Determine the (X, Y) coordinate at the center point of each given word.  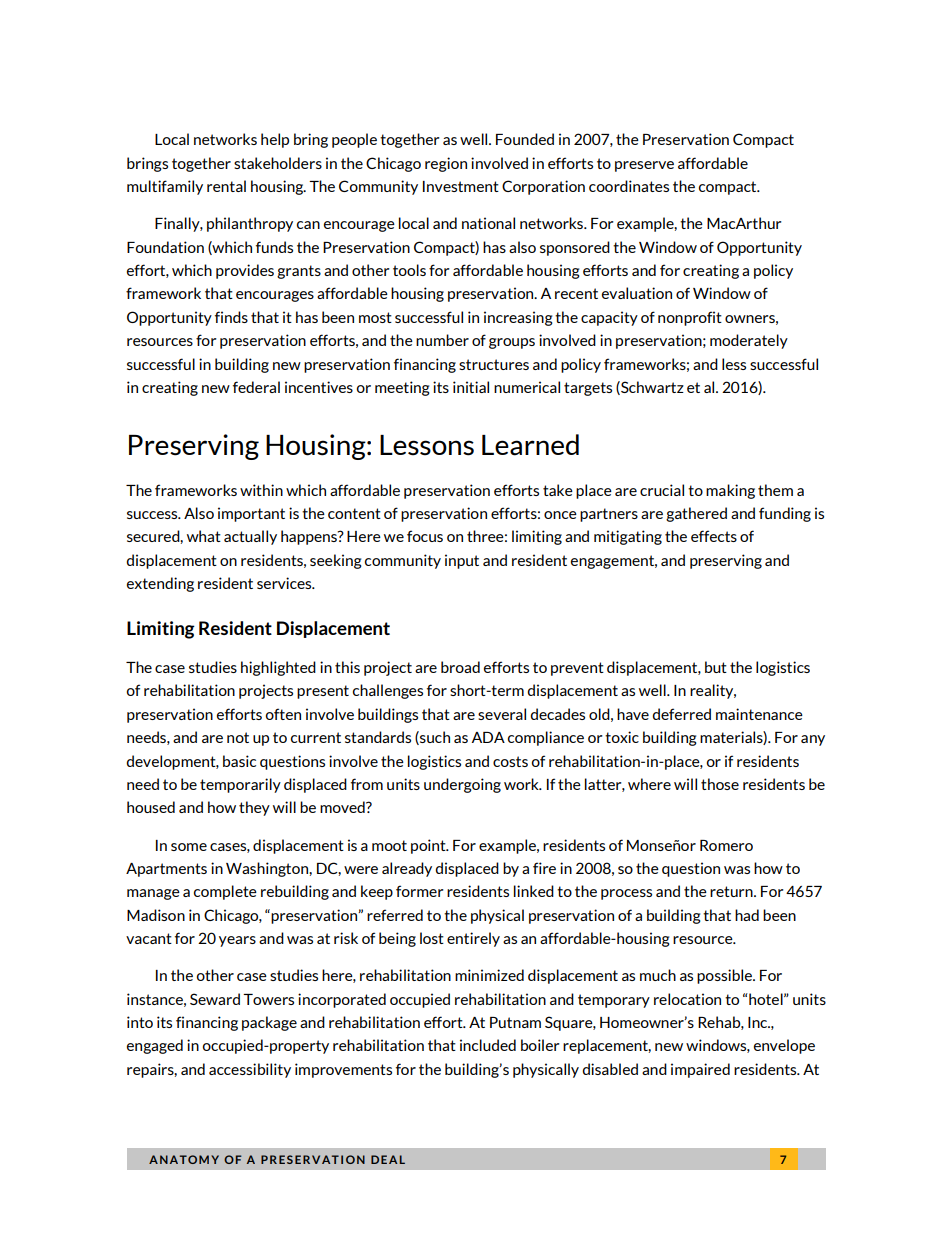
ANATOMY (184, 1159)
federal (256, 387)
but (716, 667)
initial (471, 387)
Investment (461, 186)
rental (226, 186)
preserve (644, 166)
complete (225, 892)
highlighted (278, 668)
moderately (749, 341)
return (732, 891)
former (420, 891)
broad (460, 667)
